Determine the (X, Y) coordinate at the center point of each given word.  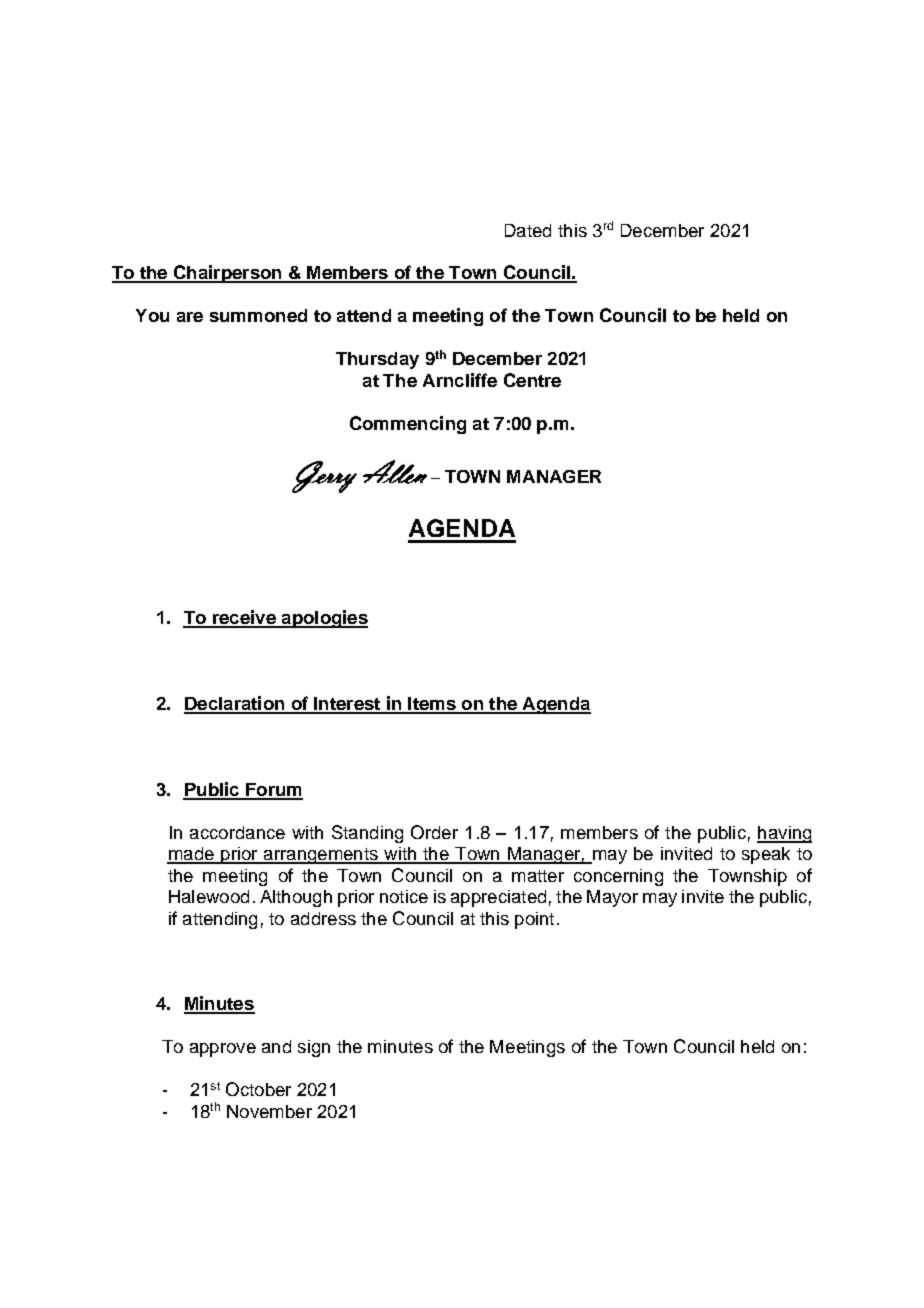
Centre (532, 380)
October (258, 1089)
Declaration (235, 704)
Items (432, 705)
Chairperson (227, 274)
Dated (528, 230)
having (784, 834)
